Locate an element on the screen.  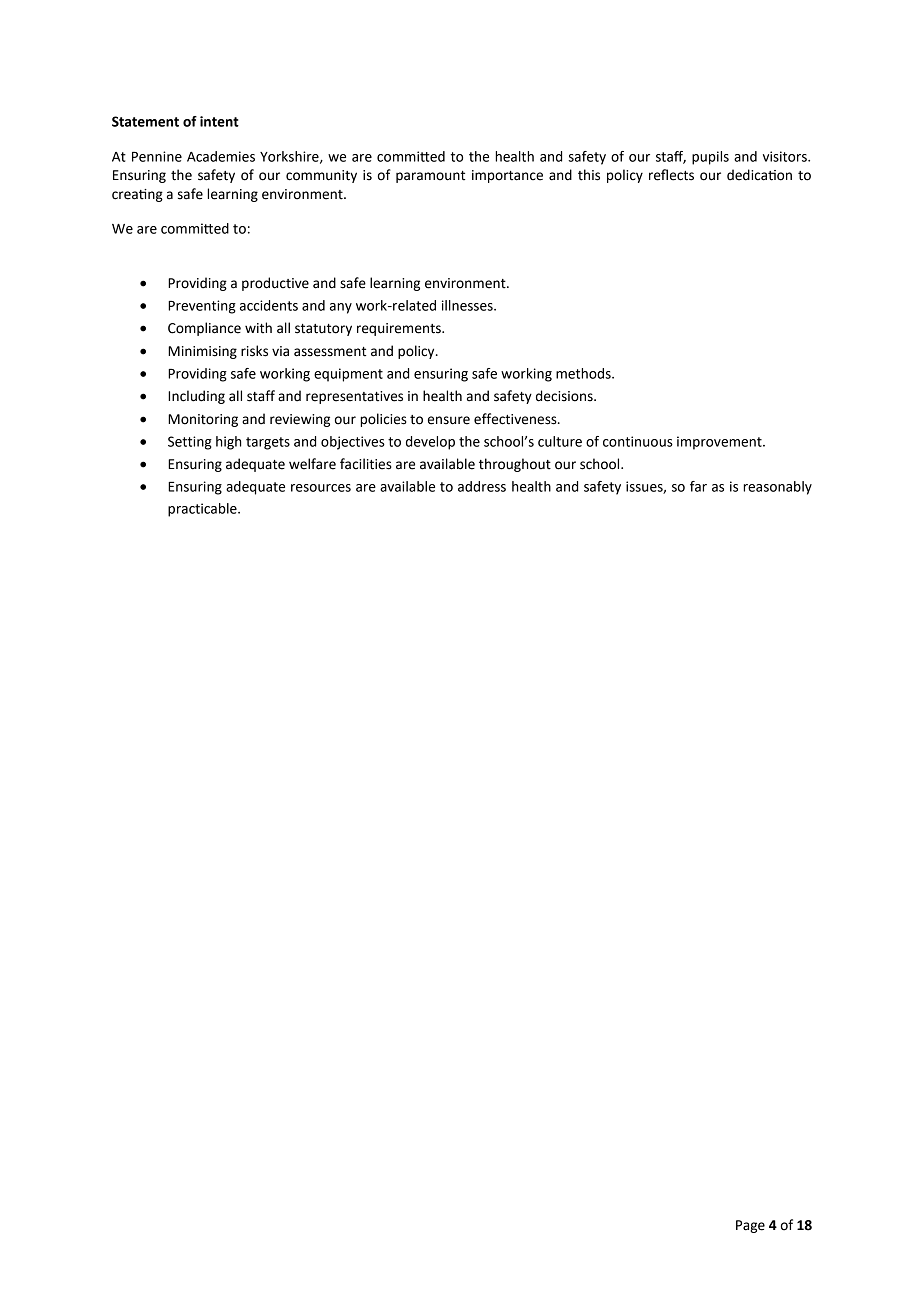
address is located at coordinates (482, 486).
